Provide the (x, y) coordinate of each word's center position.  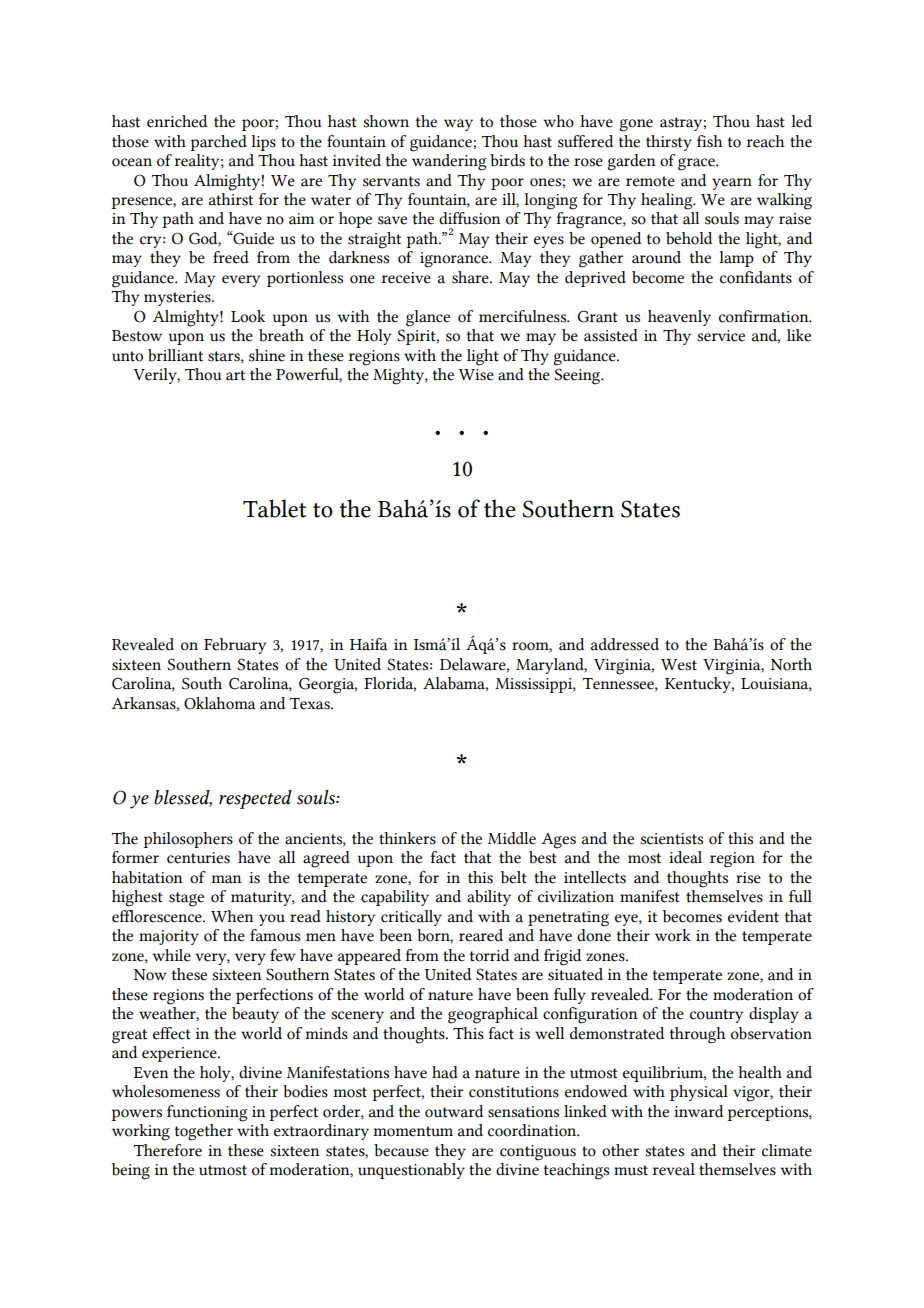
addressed (625, 644)
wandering (449, 162)
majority (169, 937)
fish (709, 141)
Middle (512, 838)
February (235, 646)
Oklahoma (220, 703)
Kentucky (699, 685)
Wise (476, 375)
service (721, 336)
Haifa (369, 644)
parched (219, 143)
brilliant (175, 355)
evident (753, 916)
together (204, 1132)
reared (481, 935)
